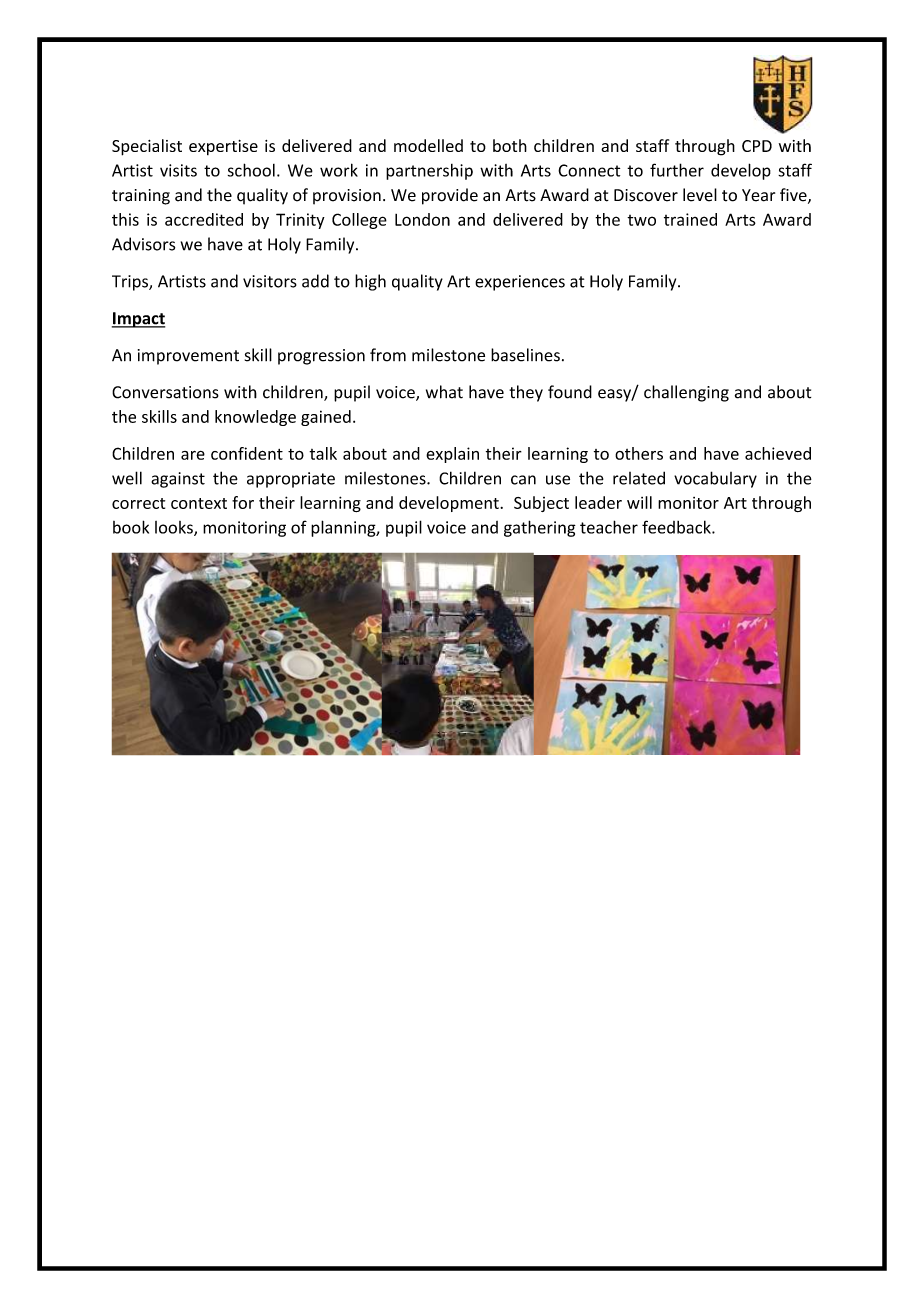 Image resolution: width=924 pixels, height=1308 pixels. I want to click on challenging, so click(686, 393).
